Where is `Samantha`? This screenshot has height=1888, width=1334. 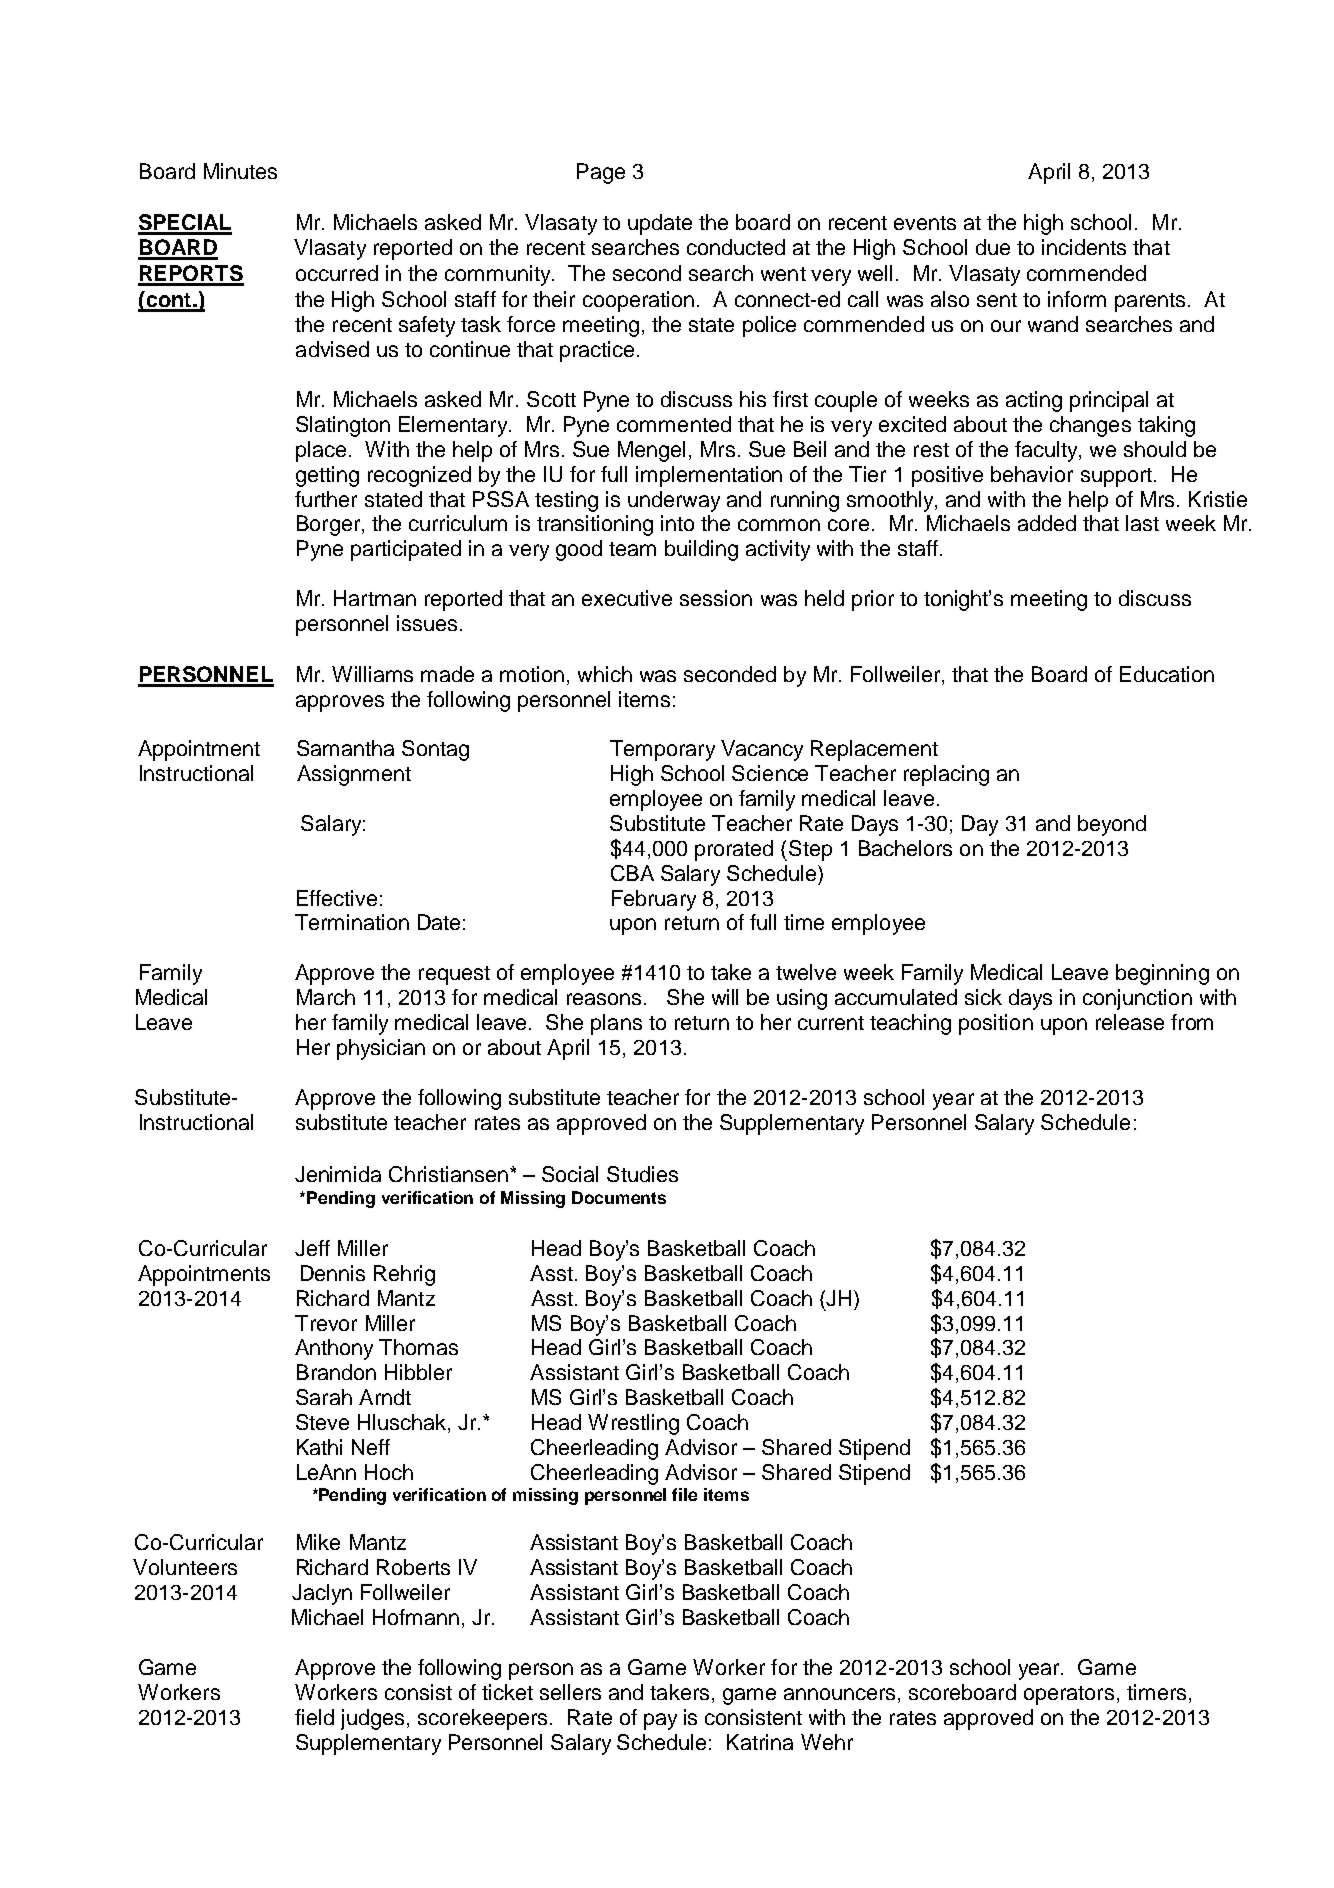 Samantha is located at coordinates (345, 748).
